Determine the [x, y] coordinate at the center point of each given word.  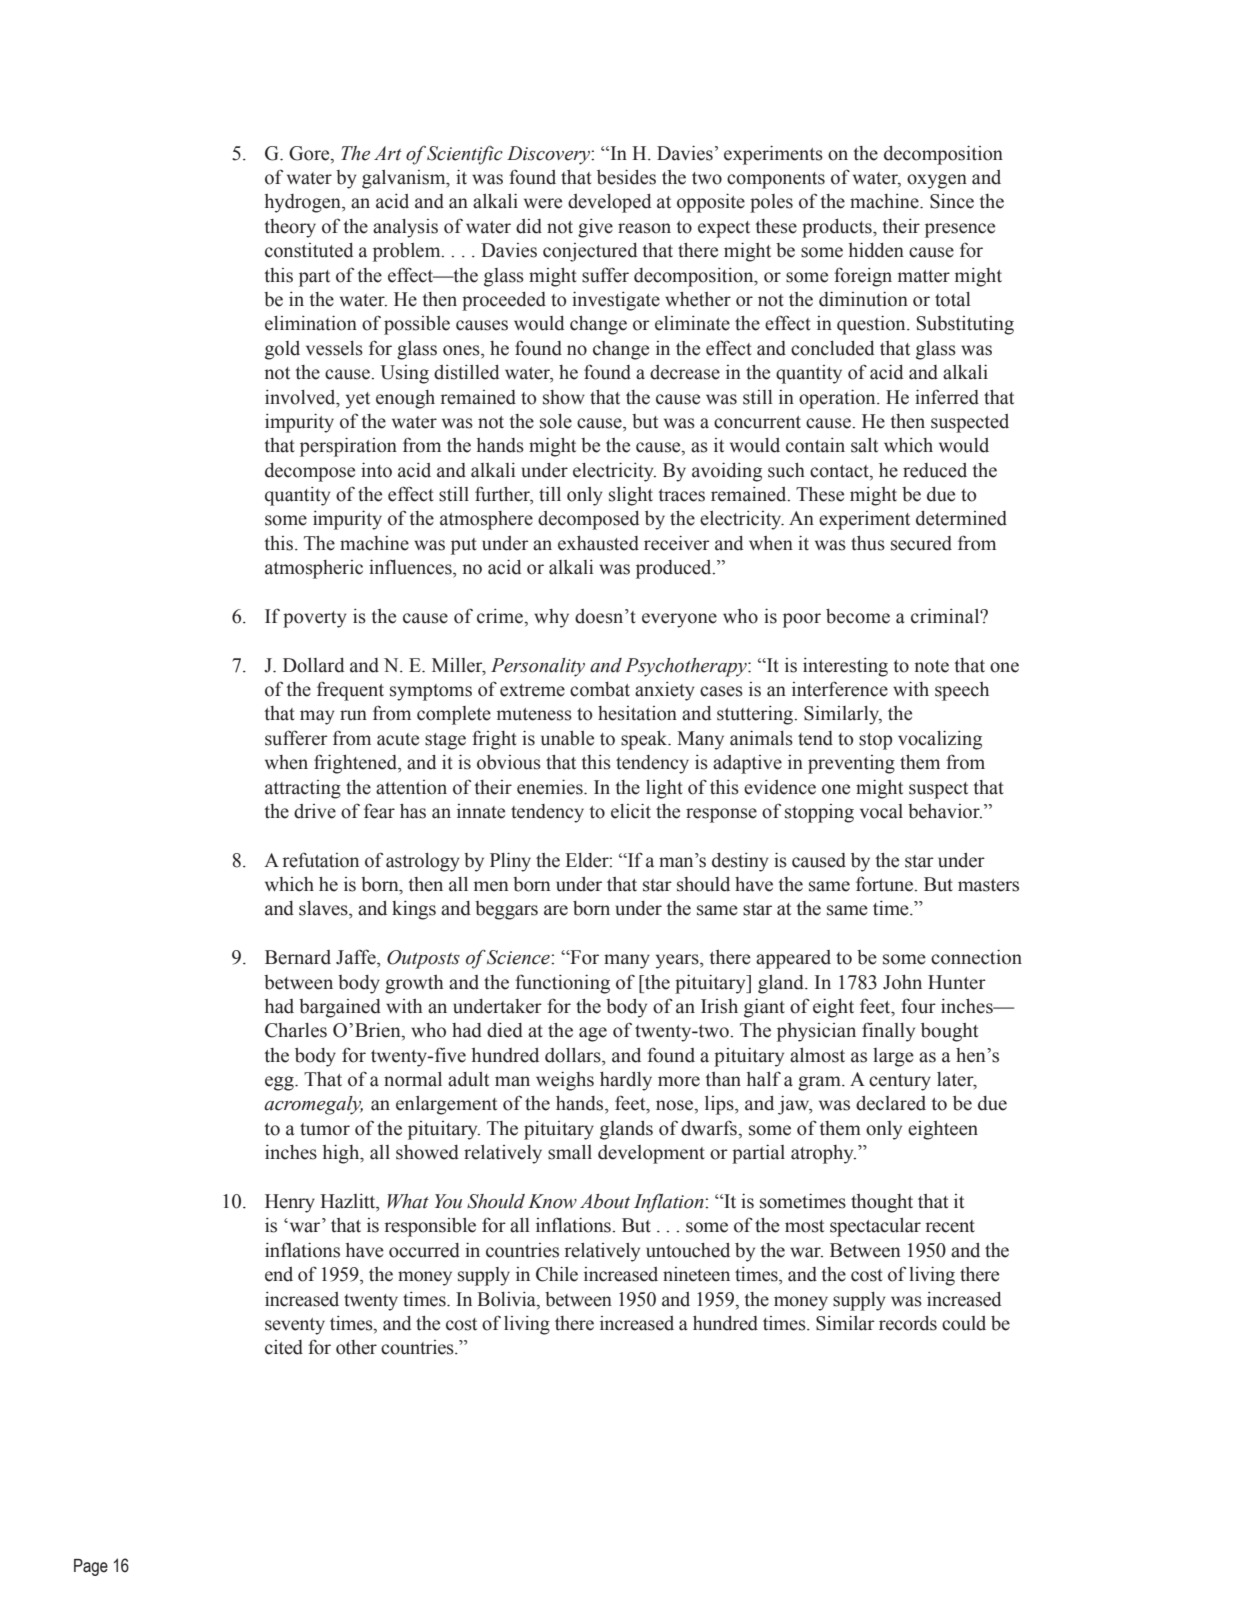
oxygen [937, 181]
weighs [565, 1081]
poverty [315, 619]
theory [290, 228]
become [858, 616]
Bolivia [507, 1299]
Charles [296, 1030]
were [543, 203]
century [900, 1082]
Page [91, 1567]
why [551, 618]
